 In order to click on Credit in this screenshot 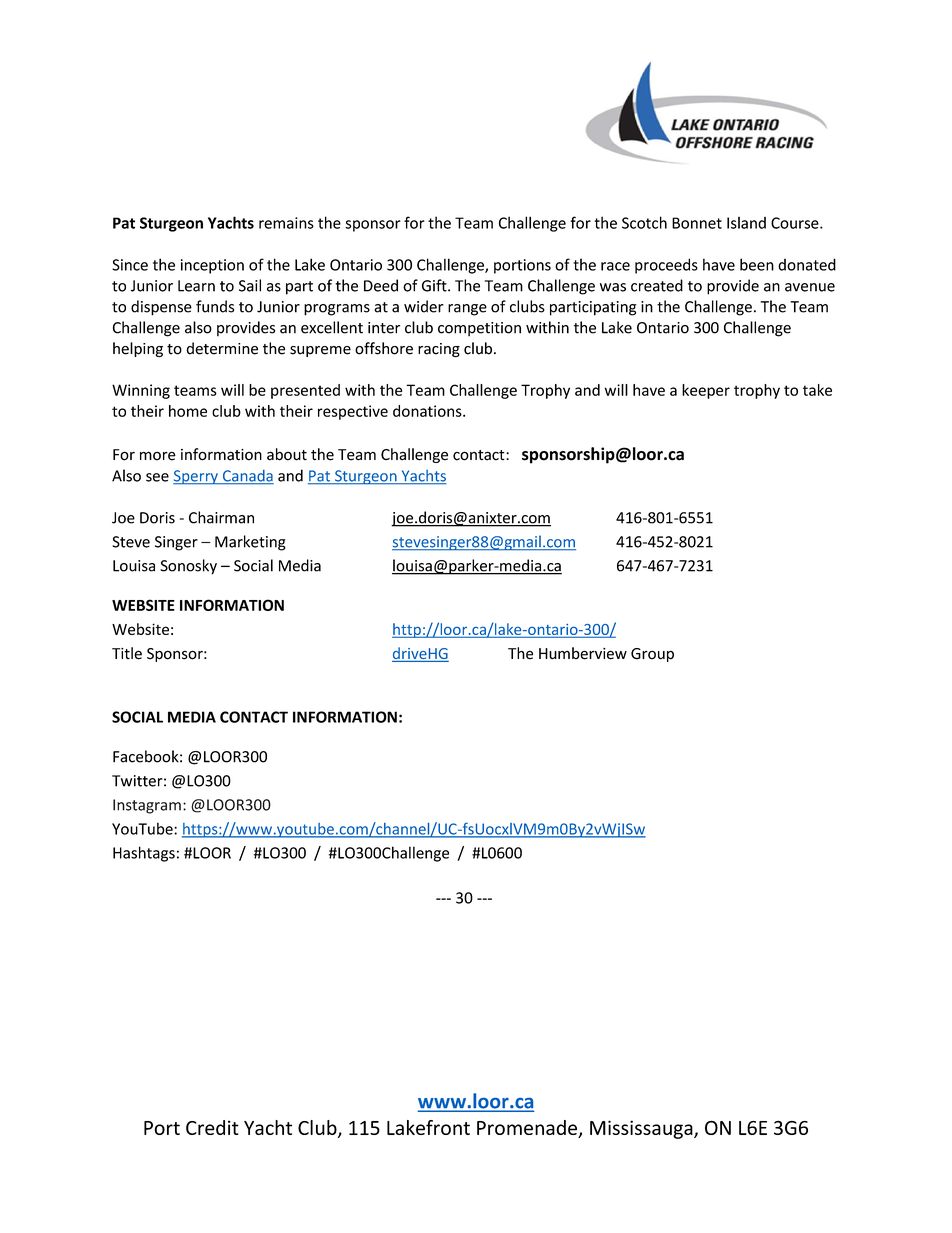, I will do `click(212, 1127)`.
